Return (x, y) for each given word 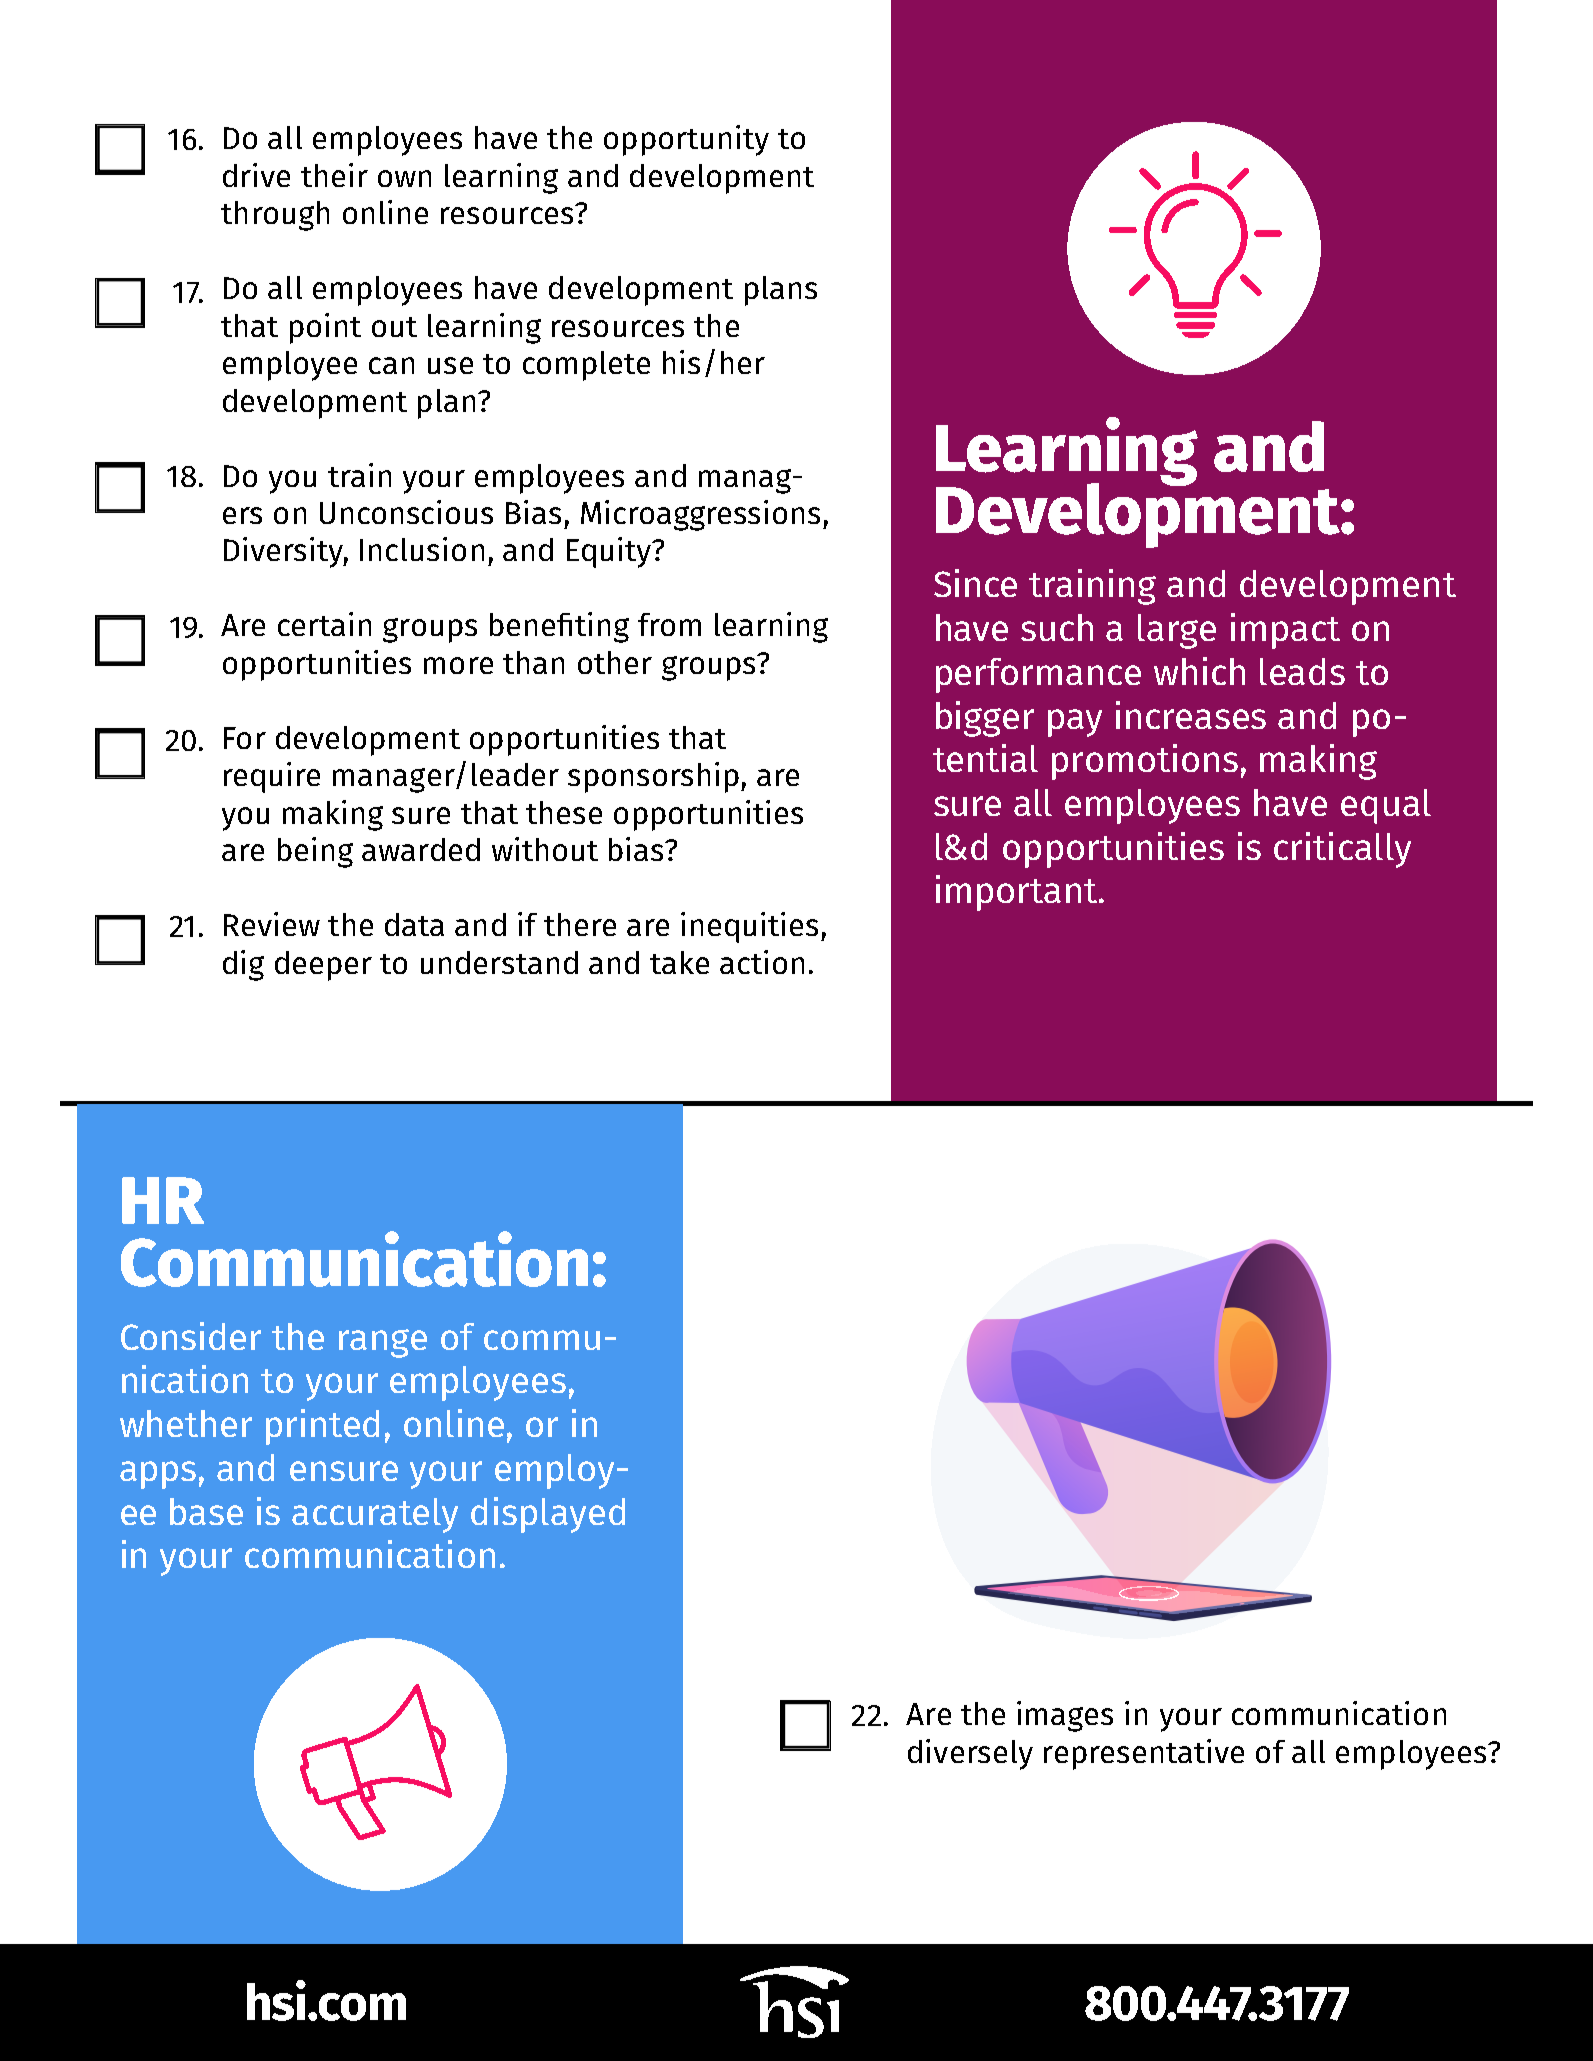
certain (324, 624)
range (383, 1343)
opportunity (686, 140)
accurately (375, 1515)
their (334, 175)
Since (975, 583)
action (762, 962)
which (1199, 671)
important (1018, 893)
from (669, 624)
